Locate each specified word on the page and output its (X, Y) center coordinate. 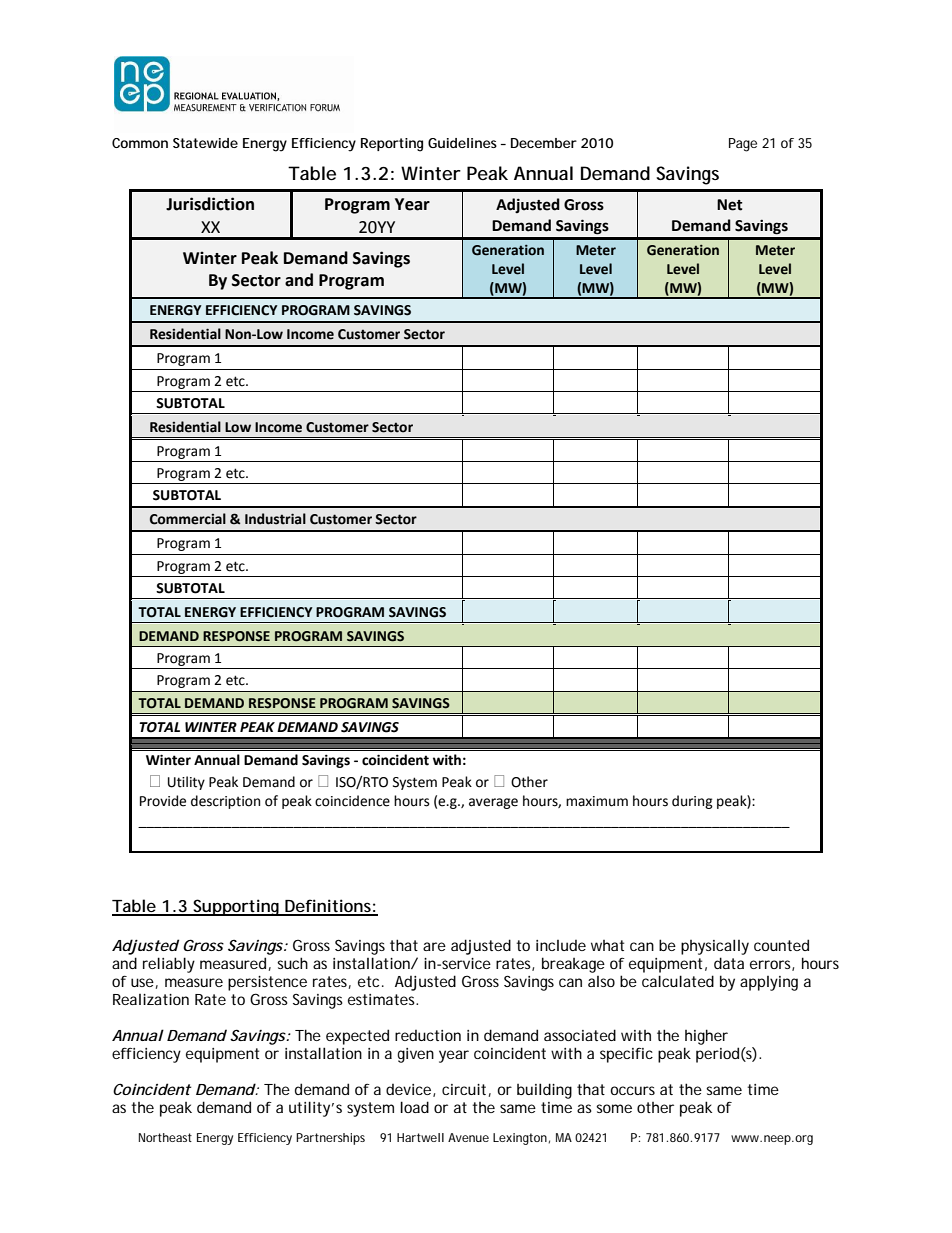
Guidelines (462, 143)
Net (730, 205)
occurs (633, 1090)
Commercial (188, 519)
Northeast (165, 1137)
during (692, 802)
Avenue (468, 1137)
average (493, 803)
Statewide (205, 143)
